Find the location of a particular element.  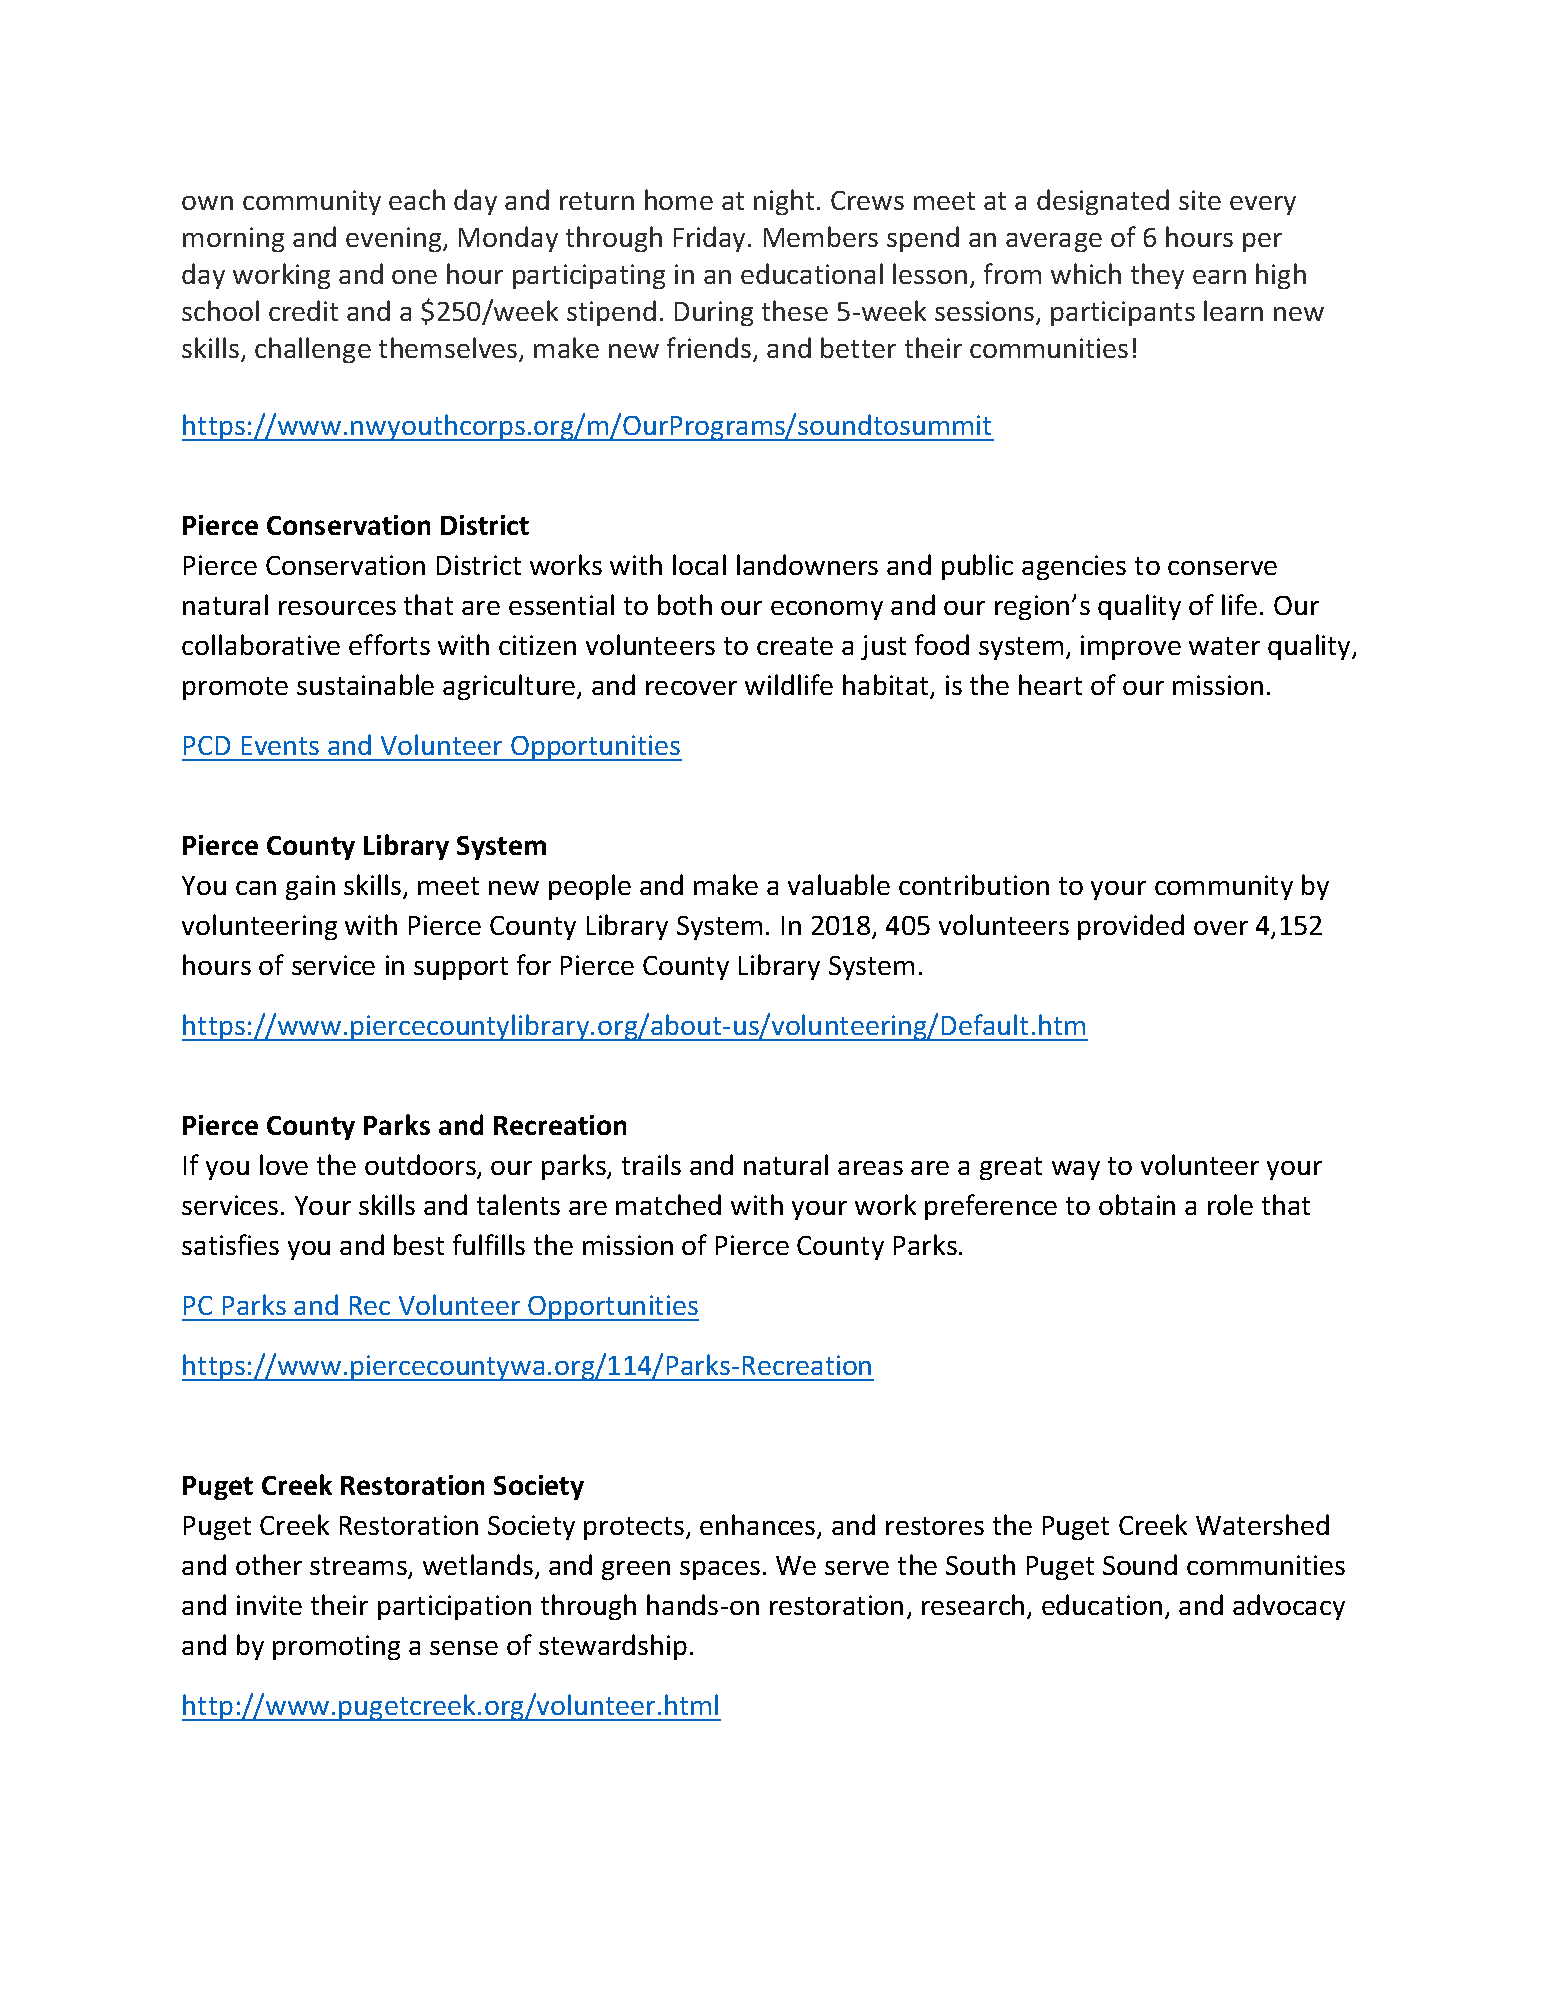

resources is located at coordinates (337, 608).
